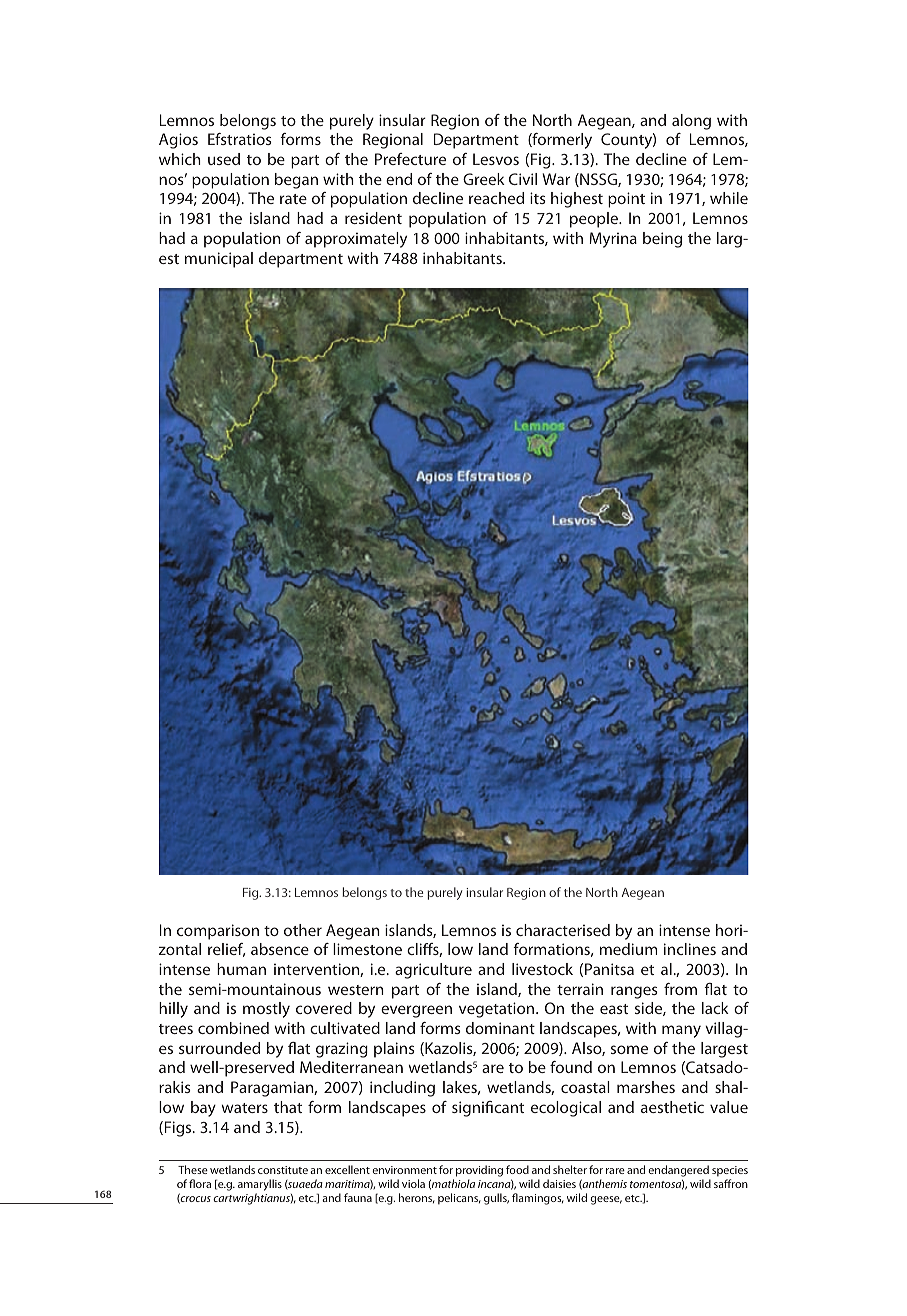 The width and height of the document is (907, 1316). I want to click on providing, so click(479, 1171).
